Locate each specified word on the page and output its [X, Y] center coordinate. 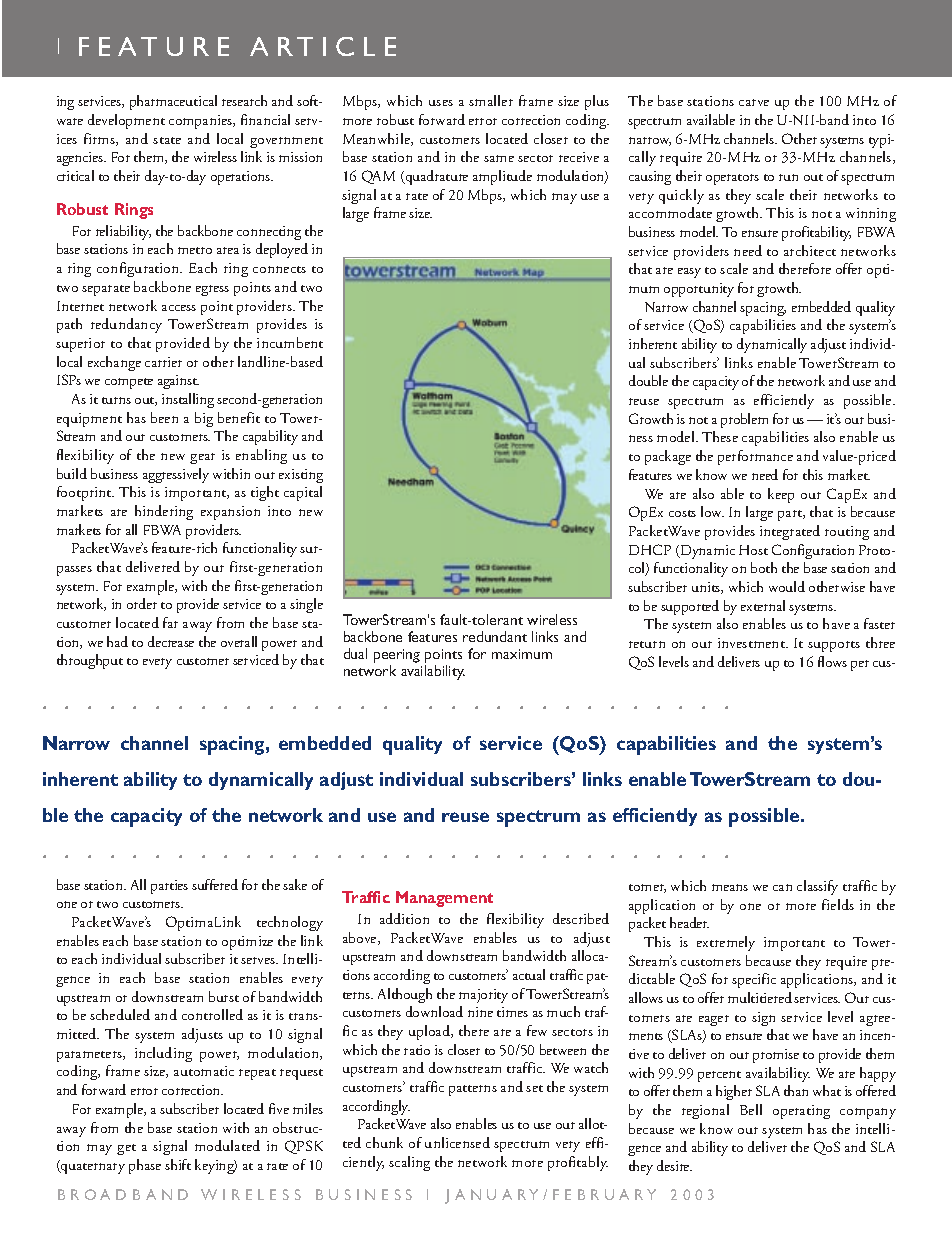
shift [178, 1164]
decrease [171, 641]
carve [754, 102]
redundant [495, 636]
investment [752, 643]
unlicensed [457, 1142]
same [499, 158]
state [167, 140]
